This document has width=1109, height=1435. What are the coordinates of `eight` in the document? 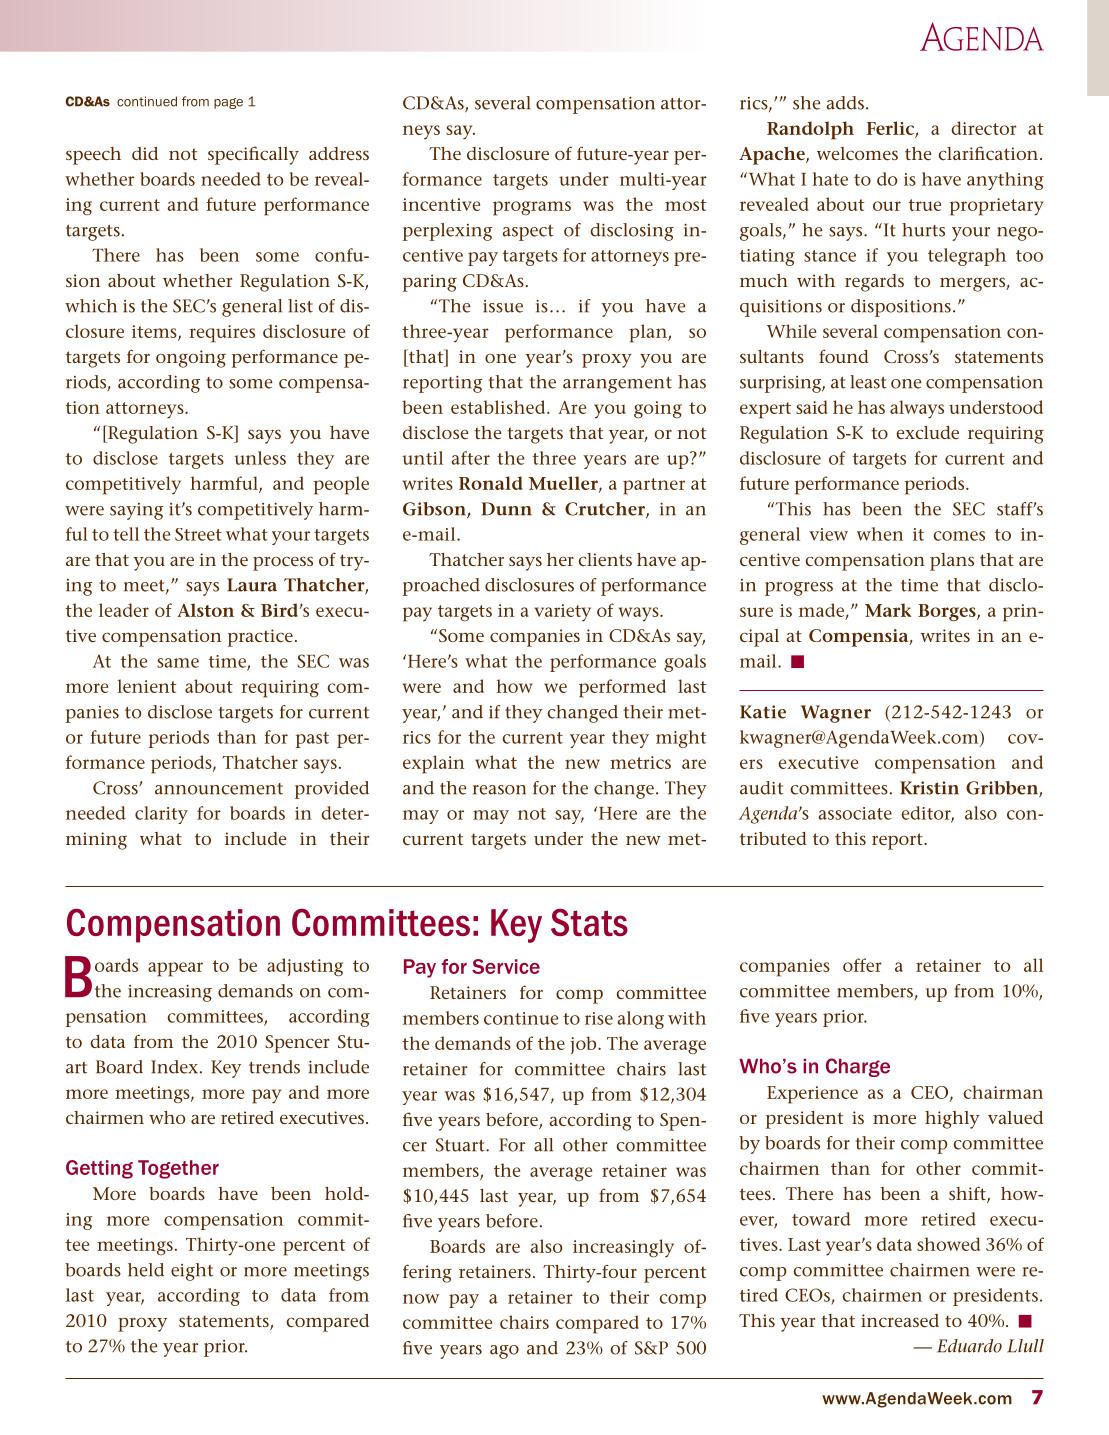 It's located at (192, 1272).
